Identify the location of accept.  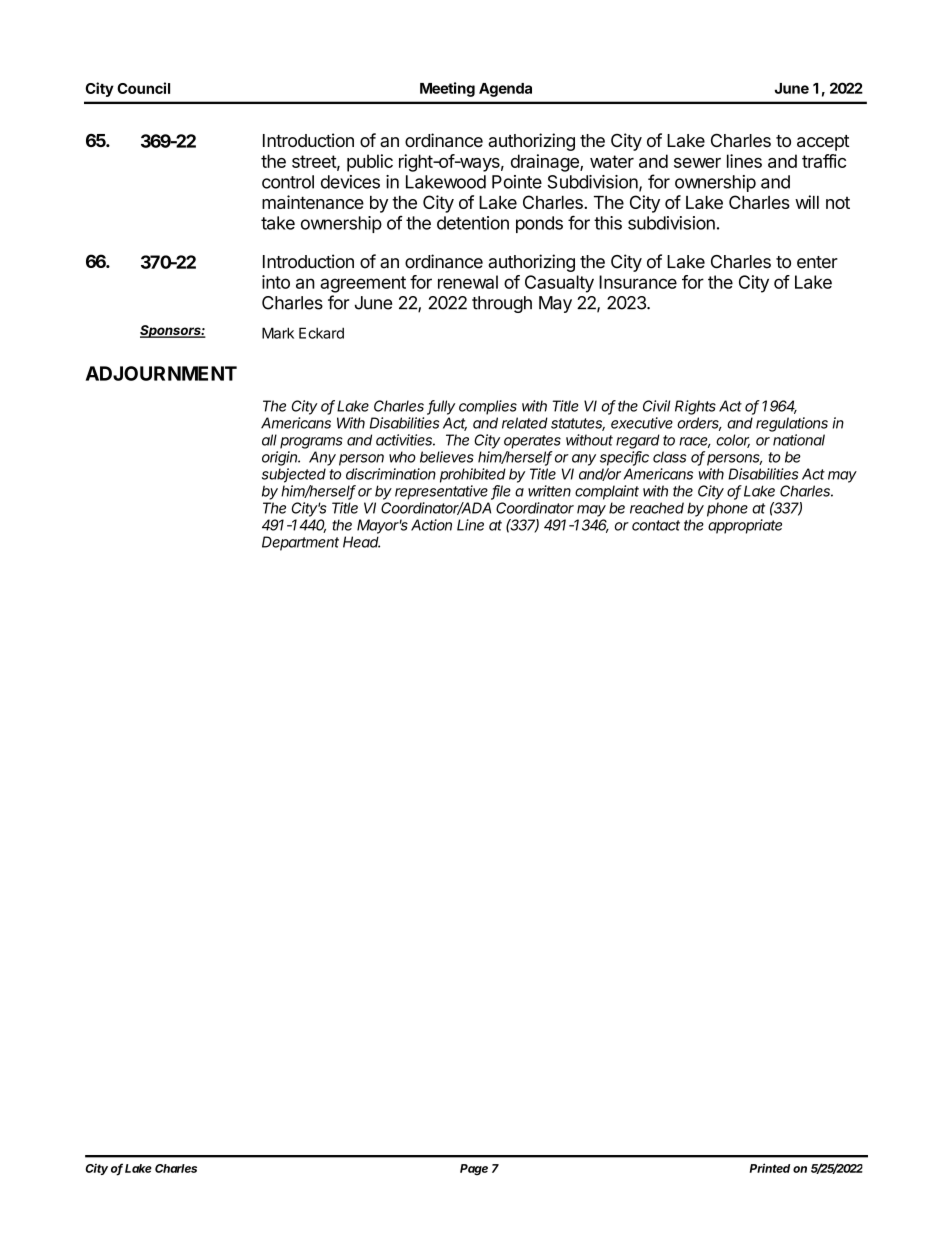
(823, 143).
